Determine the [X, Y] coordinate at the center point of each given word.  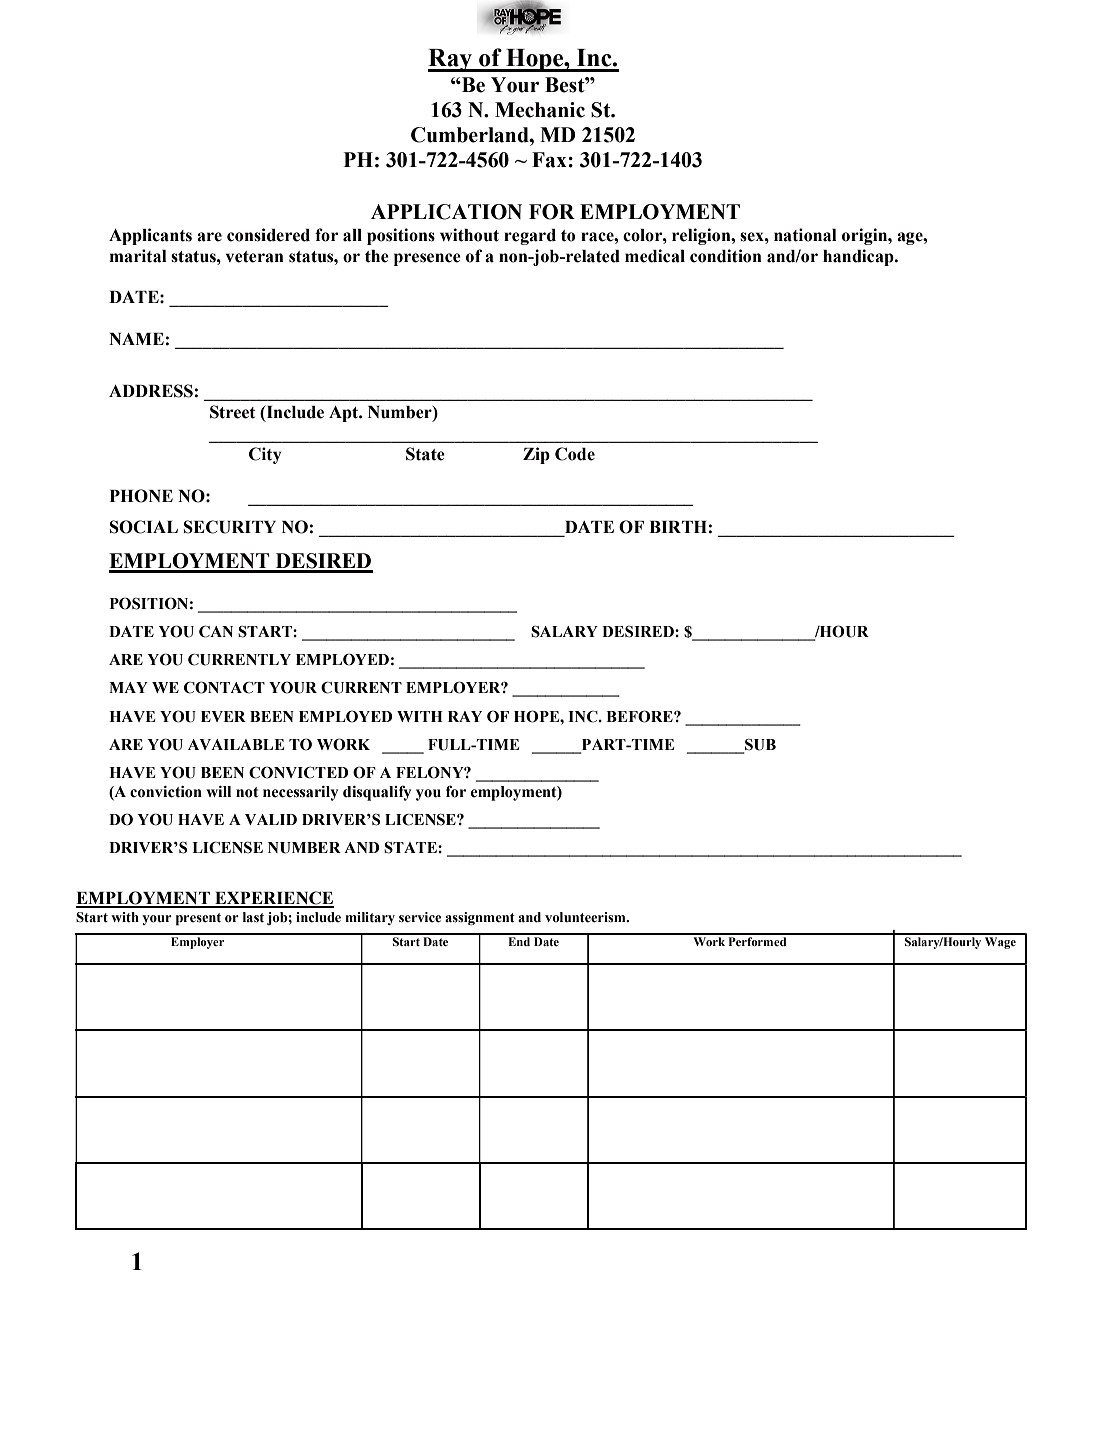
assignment [480, 918]
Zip [536, 455]
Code [575, 454]
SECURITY [230, 527]
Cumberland [471, 135]
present [198, 919]
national [805, 235]
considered [268, 235]
